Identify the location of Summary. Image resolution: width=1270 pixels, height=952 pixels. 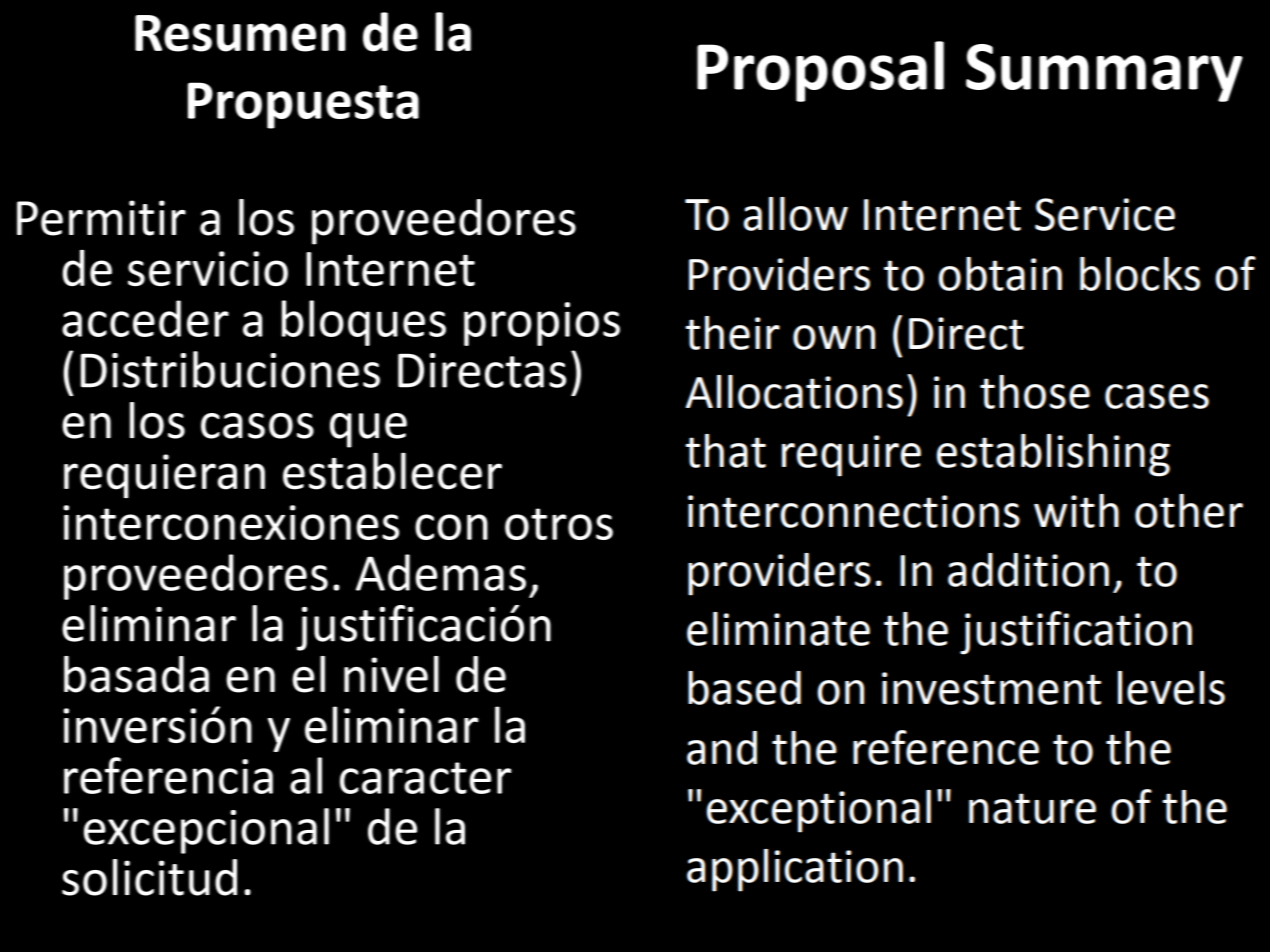
(1104, 73).
